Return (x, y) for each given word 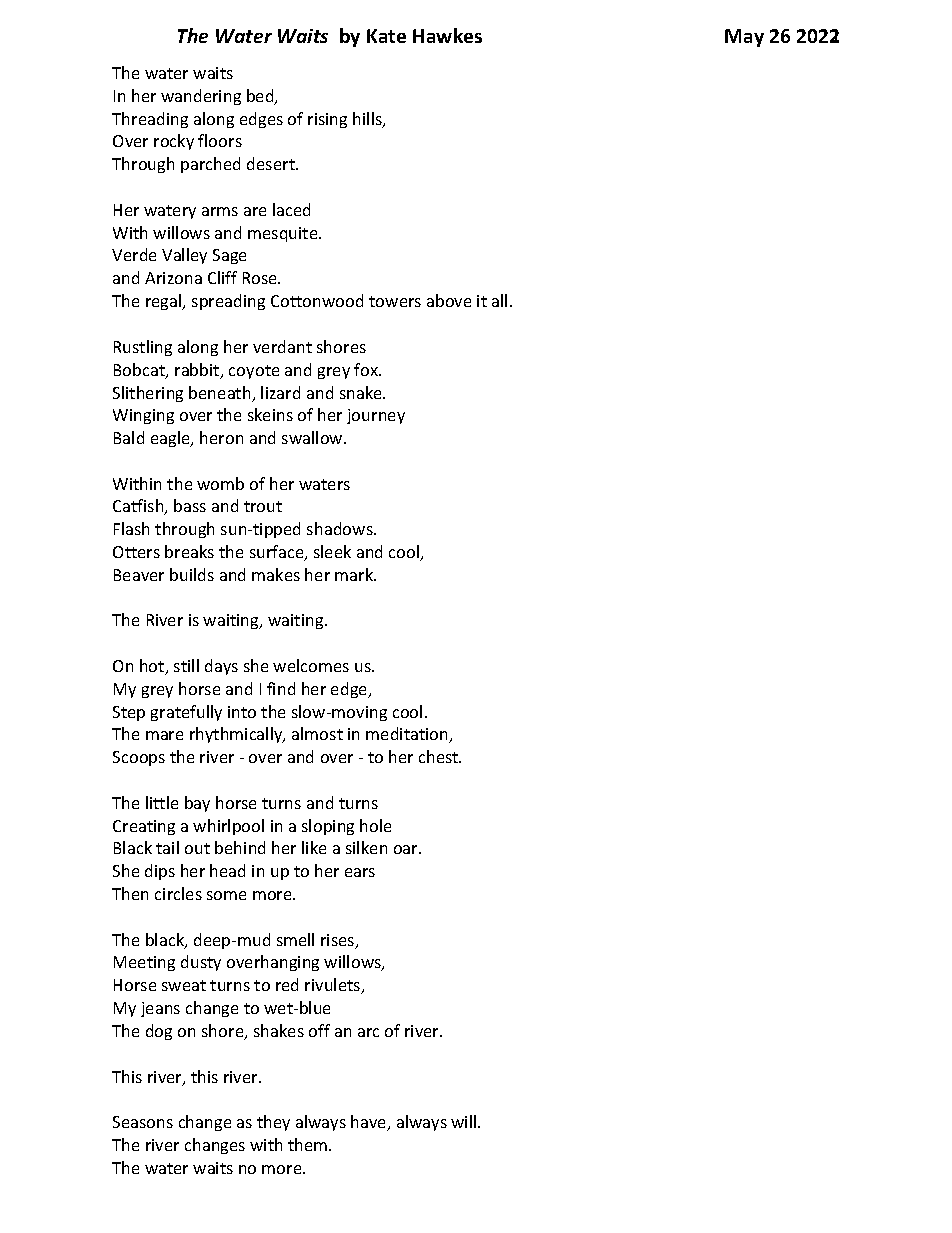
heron (221, 437)
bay (197, 804)
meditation (408, 735)
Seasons (143, 1122)
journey (376, 416)
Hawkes (447, 35)
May (744, 38)
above (449, 300)
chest (440, 756)
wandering (201, 97)
